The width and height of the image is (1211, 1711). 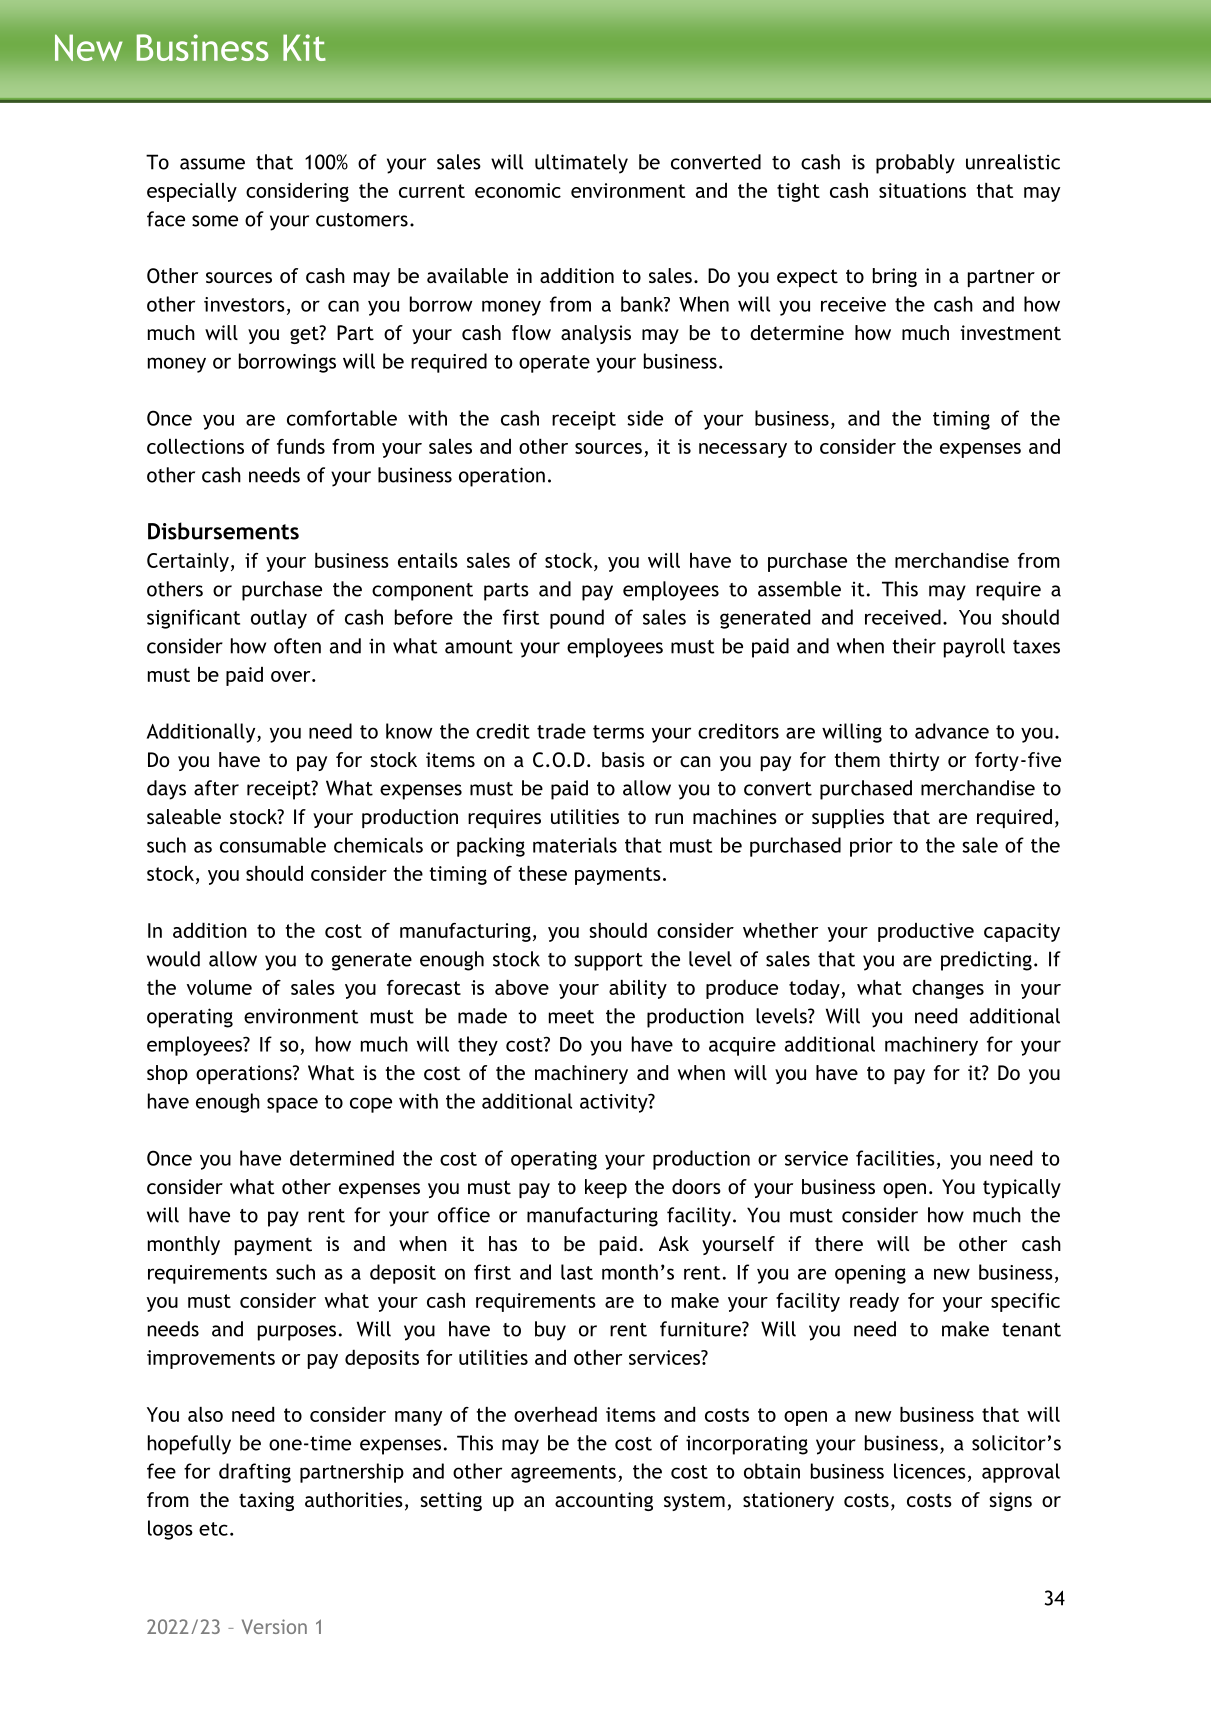 I want to click on prior, so click(x=871, y=847).
